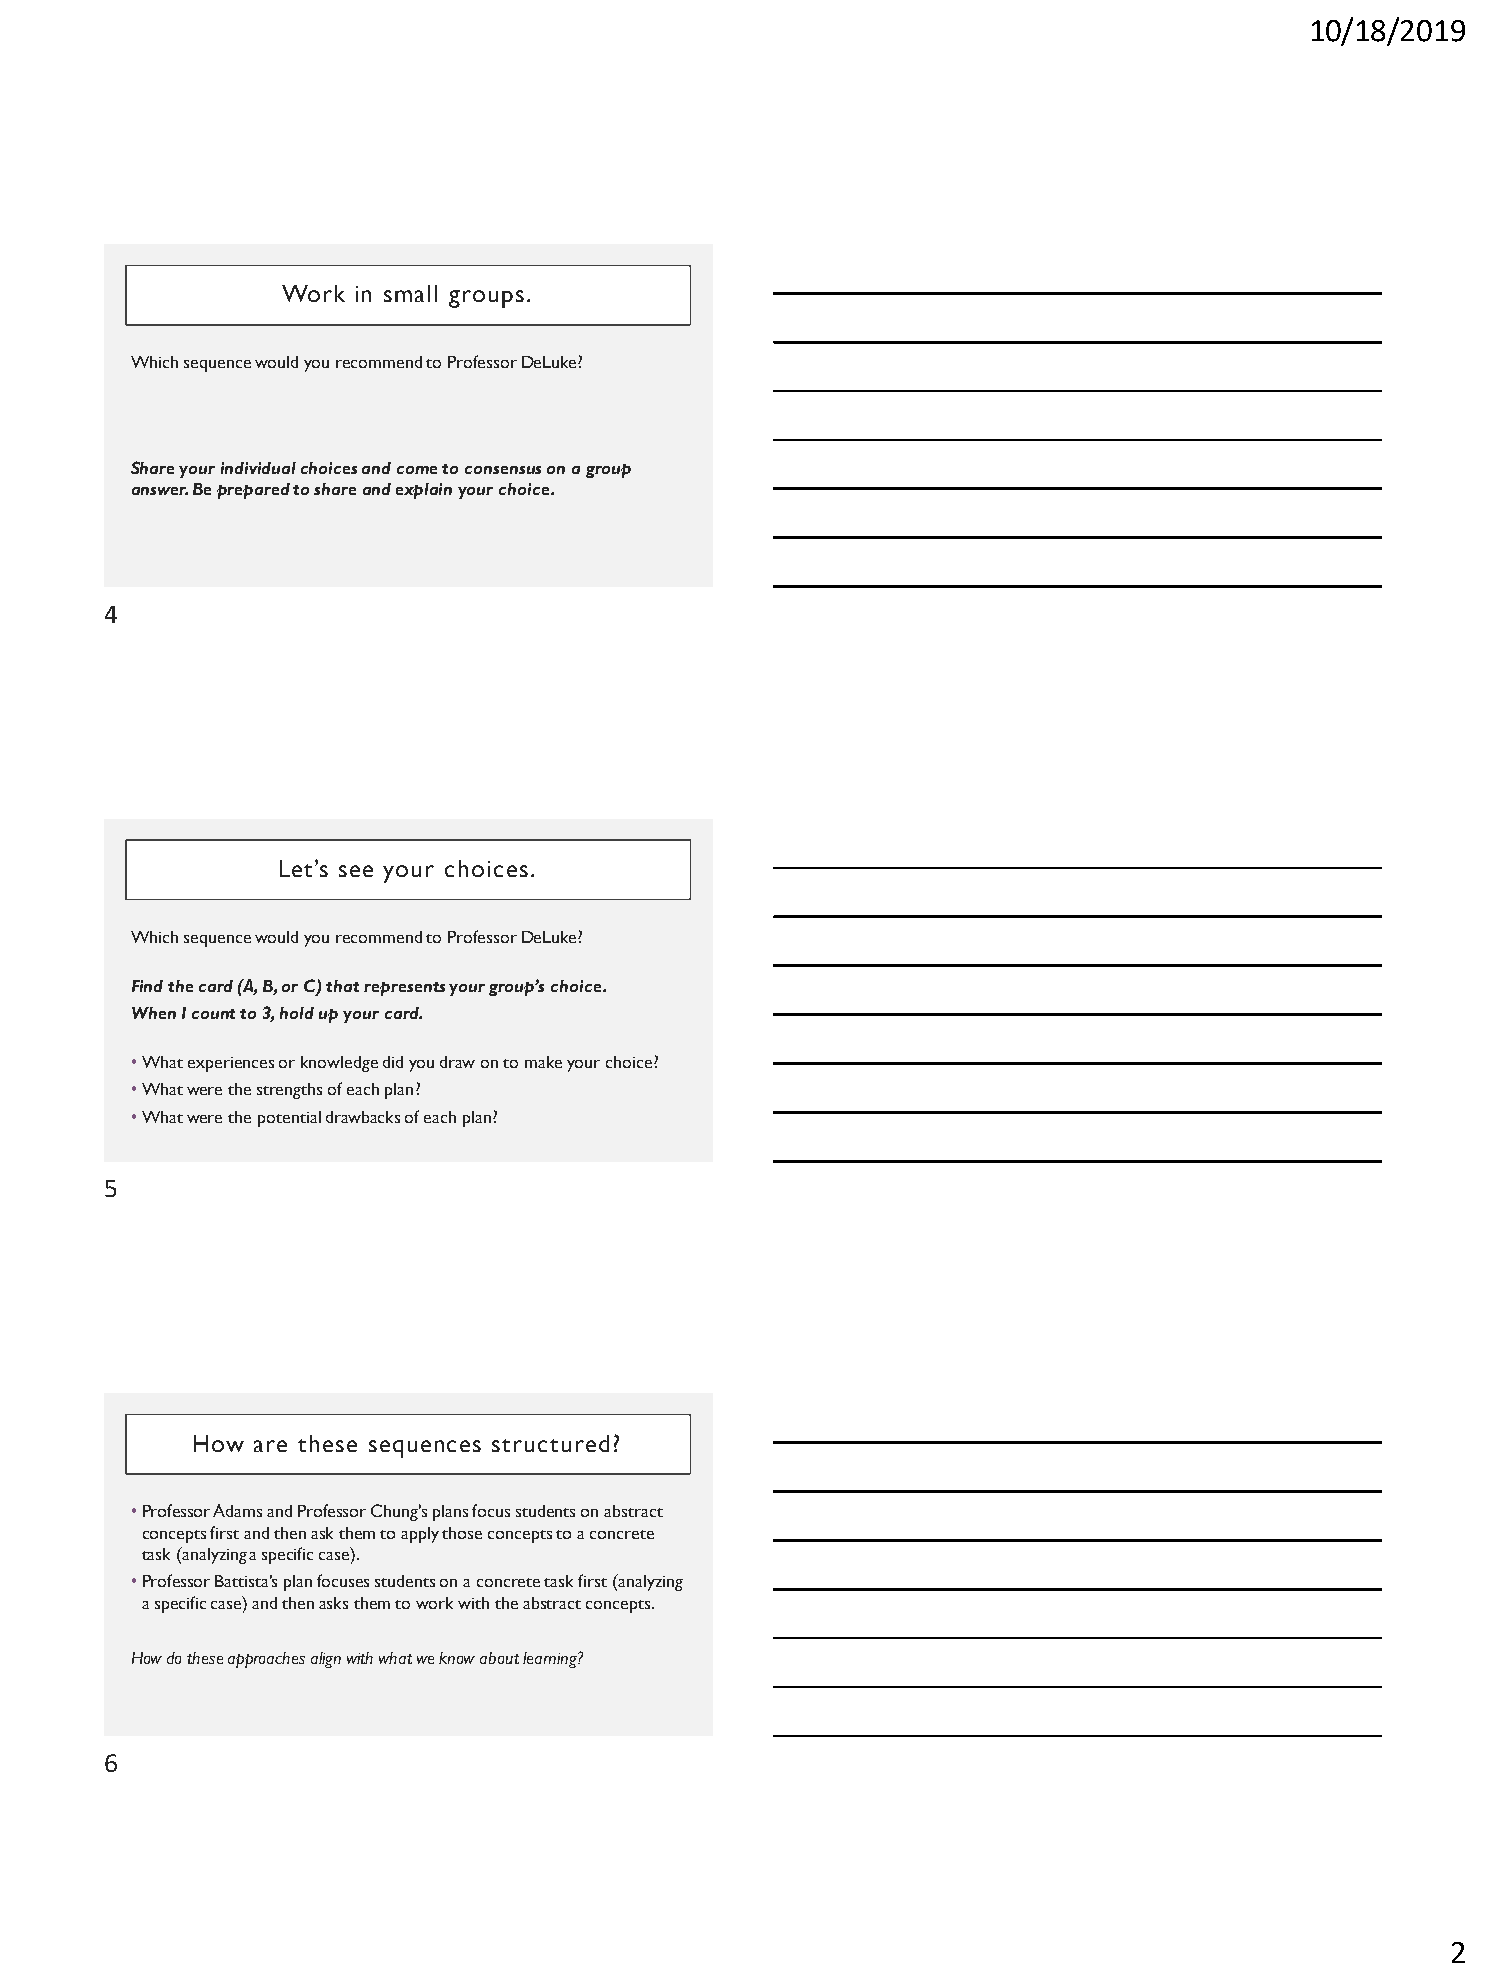  What do you see at coordinates (266, 1660) in the screenshot?
I see `approaches` at bounding box center [266, 1660].
